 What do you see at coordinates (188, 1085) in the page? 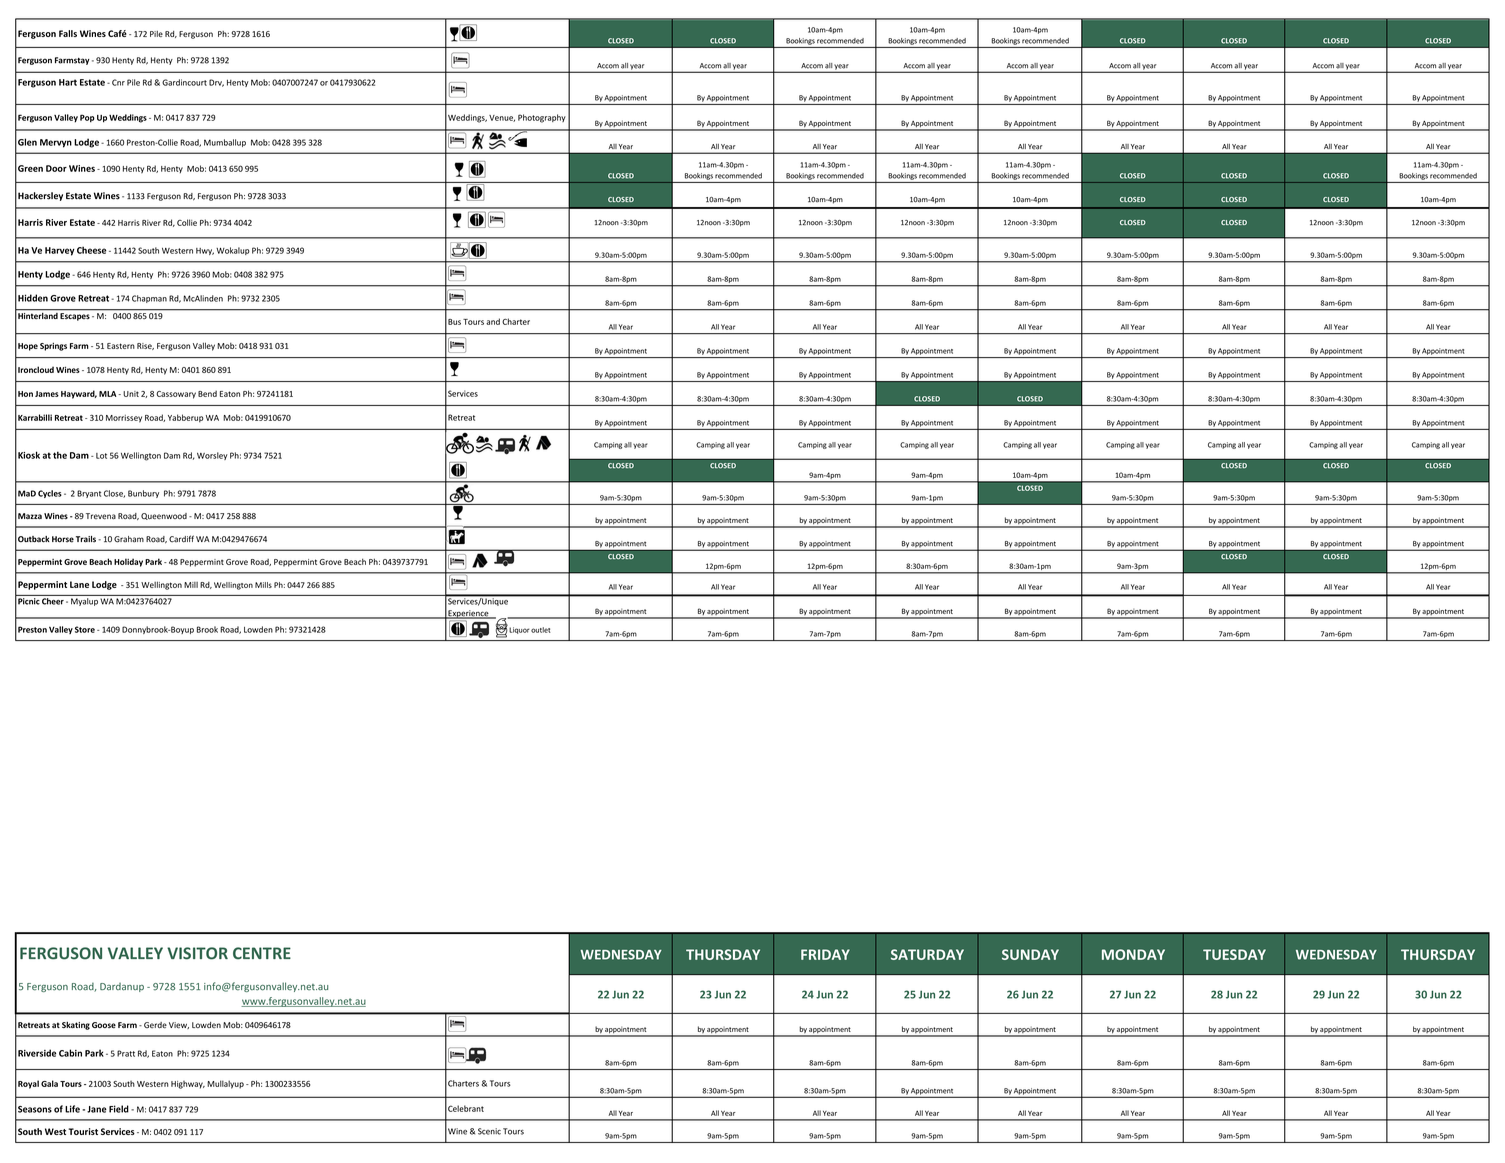
I see `Highway` at bounding box center [188, 1085].
